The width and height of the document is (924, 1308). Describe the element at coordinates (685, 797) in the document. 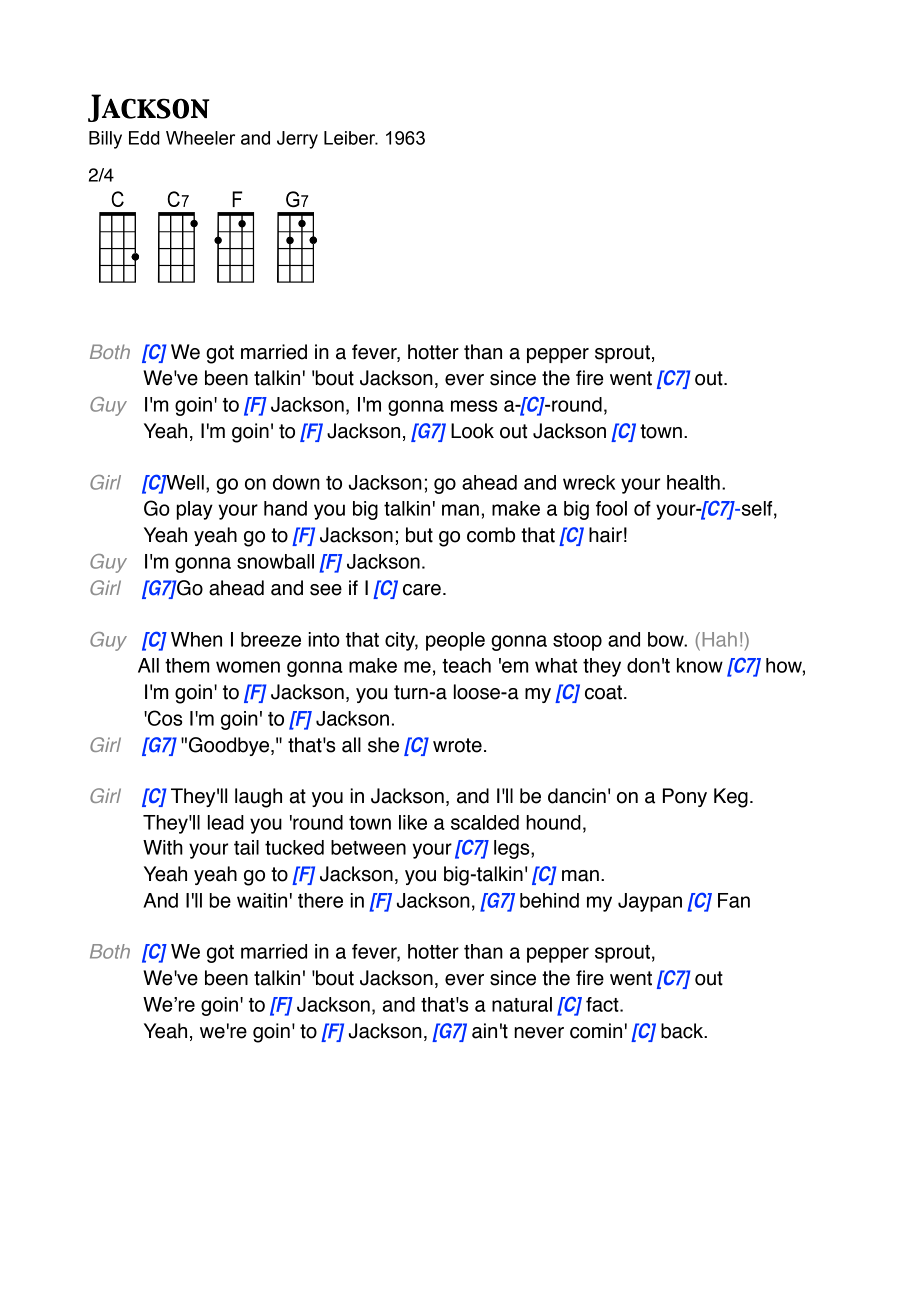

I see `Pony` at that location.
